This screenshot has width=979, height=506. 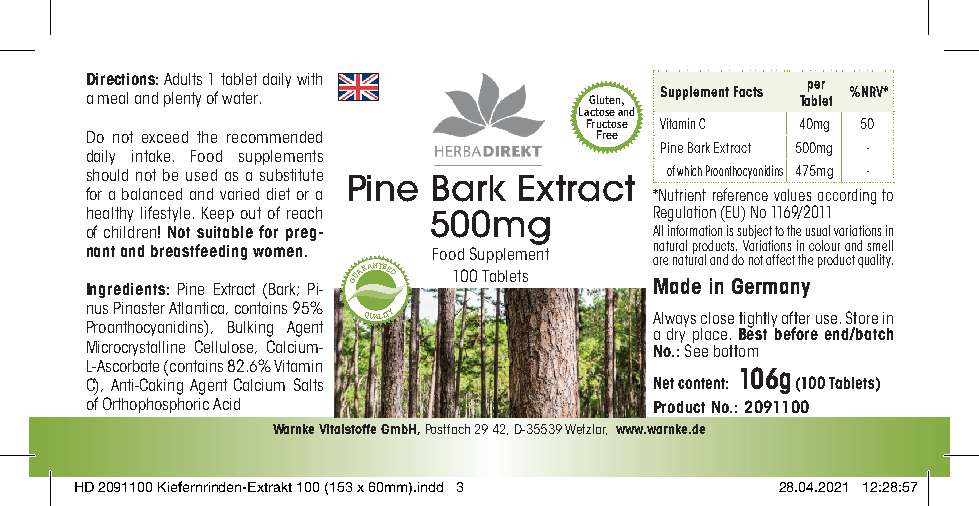 I want to click on Net, so click(x=664, y=383).
